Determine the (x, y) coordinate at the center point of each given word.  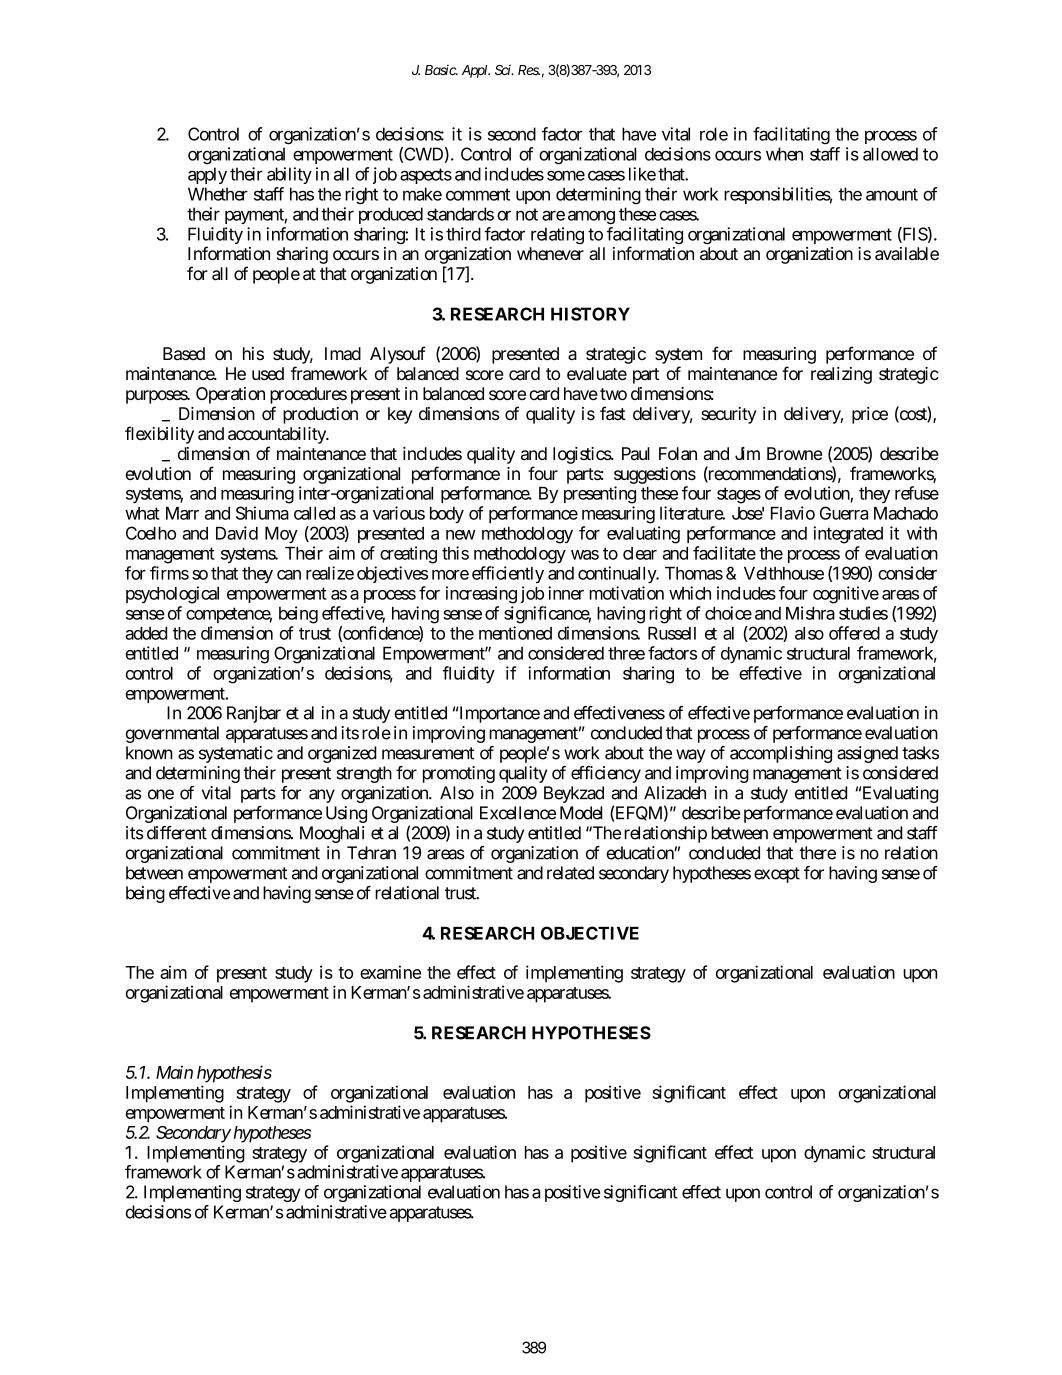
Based (184, 354)
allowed (890, 154)
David (237, 533)
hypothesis (234, 1074)
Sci (504, 70)
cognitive (846, 595)
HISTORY (590, 314)
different (177, 833)
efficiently (508, 574)
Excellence (518, 813)
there (817, 853)
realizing (841, 375)
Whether (218, 194)
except (777, 875)
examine (390, 972)
